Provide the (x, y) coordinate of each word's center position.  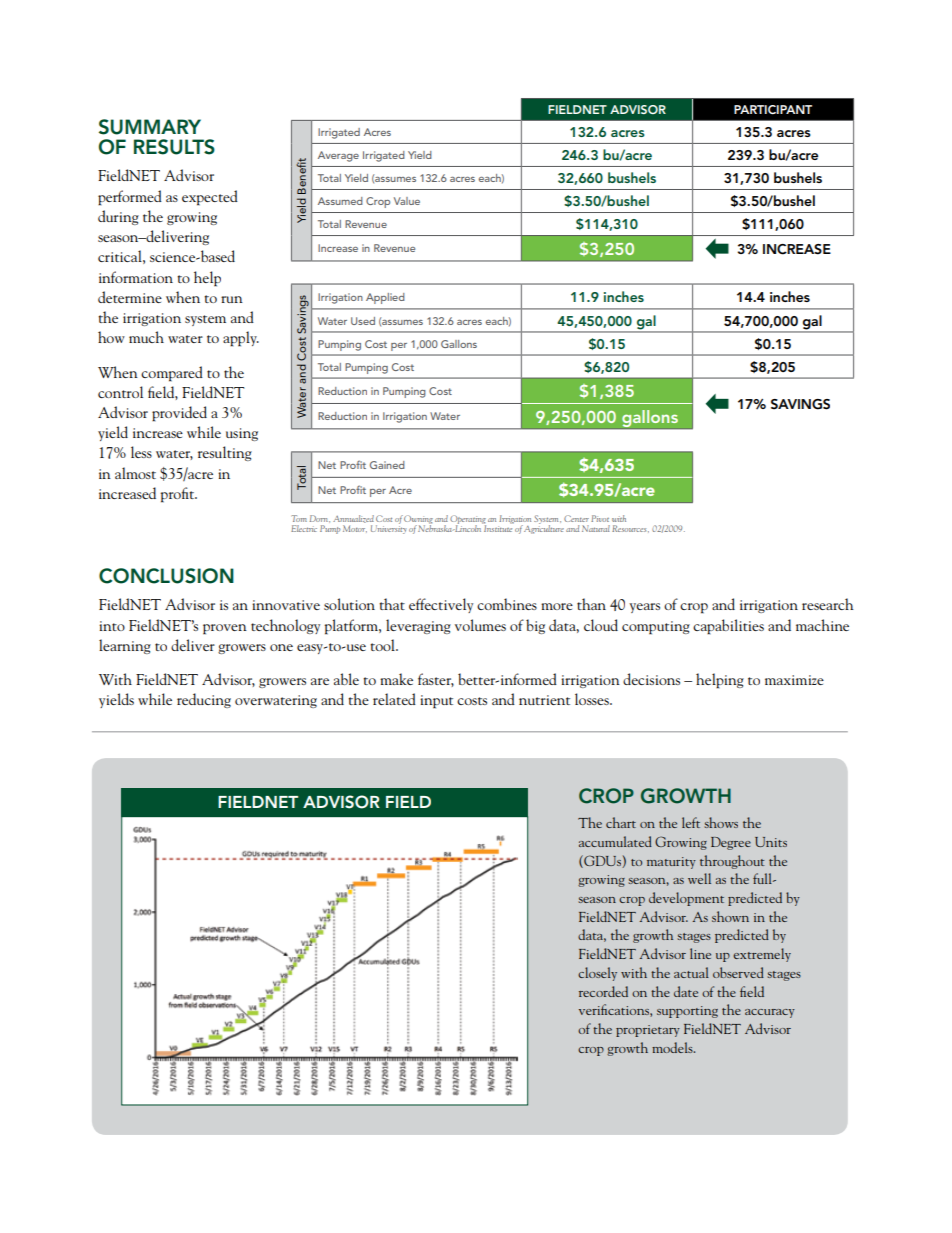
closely (597, 974)
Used (363, 321)
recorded (603, 991)
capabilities (728, 627)
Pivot (600, 518)
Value (407, 201)
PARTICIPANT (773, 110)
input (436, 702)
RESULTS (174, 147)
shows (721, 822)
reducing (204, 700)
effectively (441, 605)
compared (172, 374)
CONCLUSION (166, 576)
